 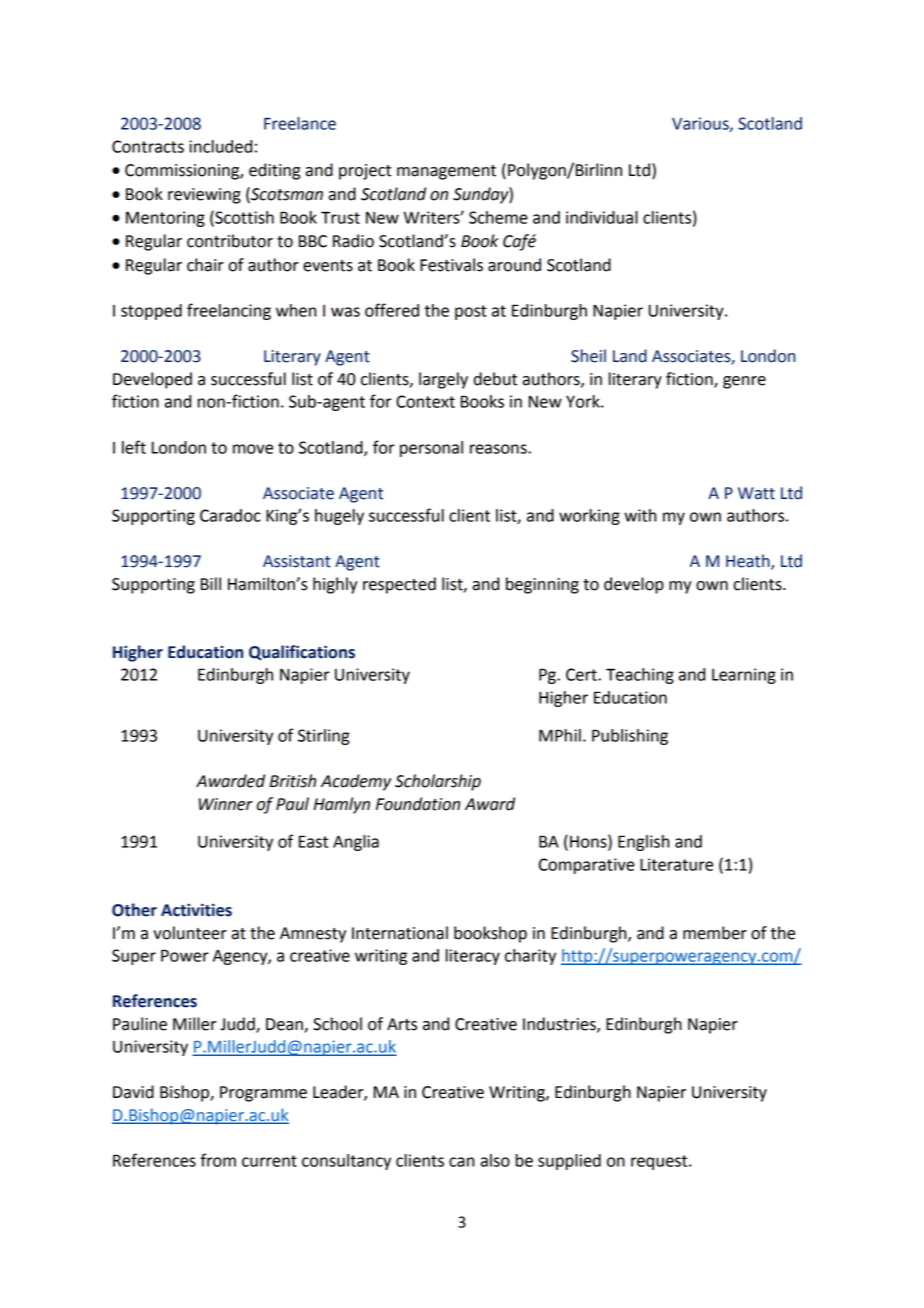 I want to click on Foundation, so click(x=418, y=804).
